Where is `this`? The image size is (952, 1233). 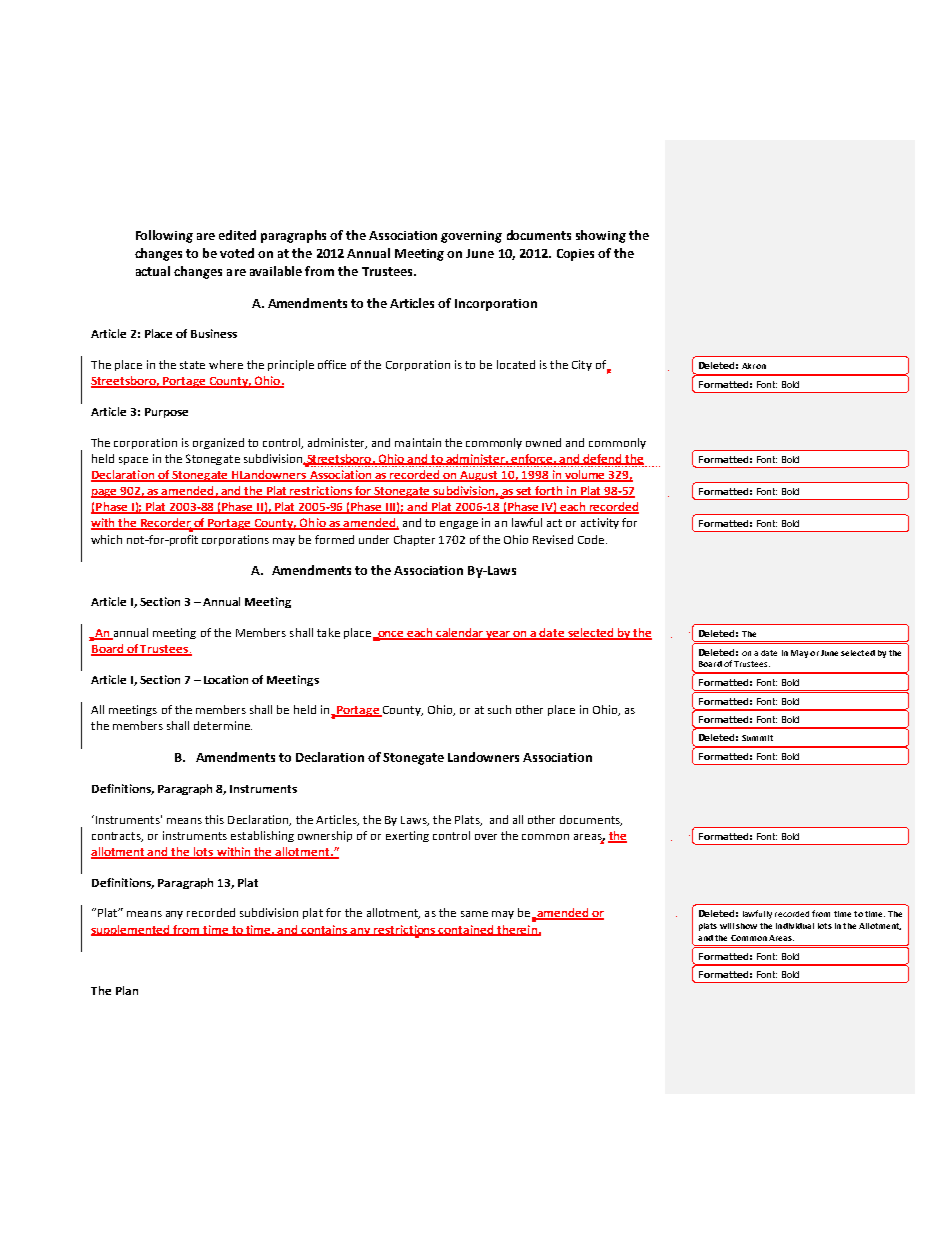
this is located at coordinates (214, 819).
